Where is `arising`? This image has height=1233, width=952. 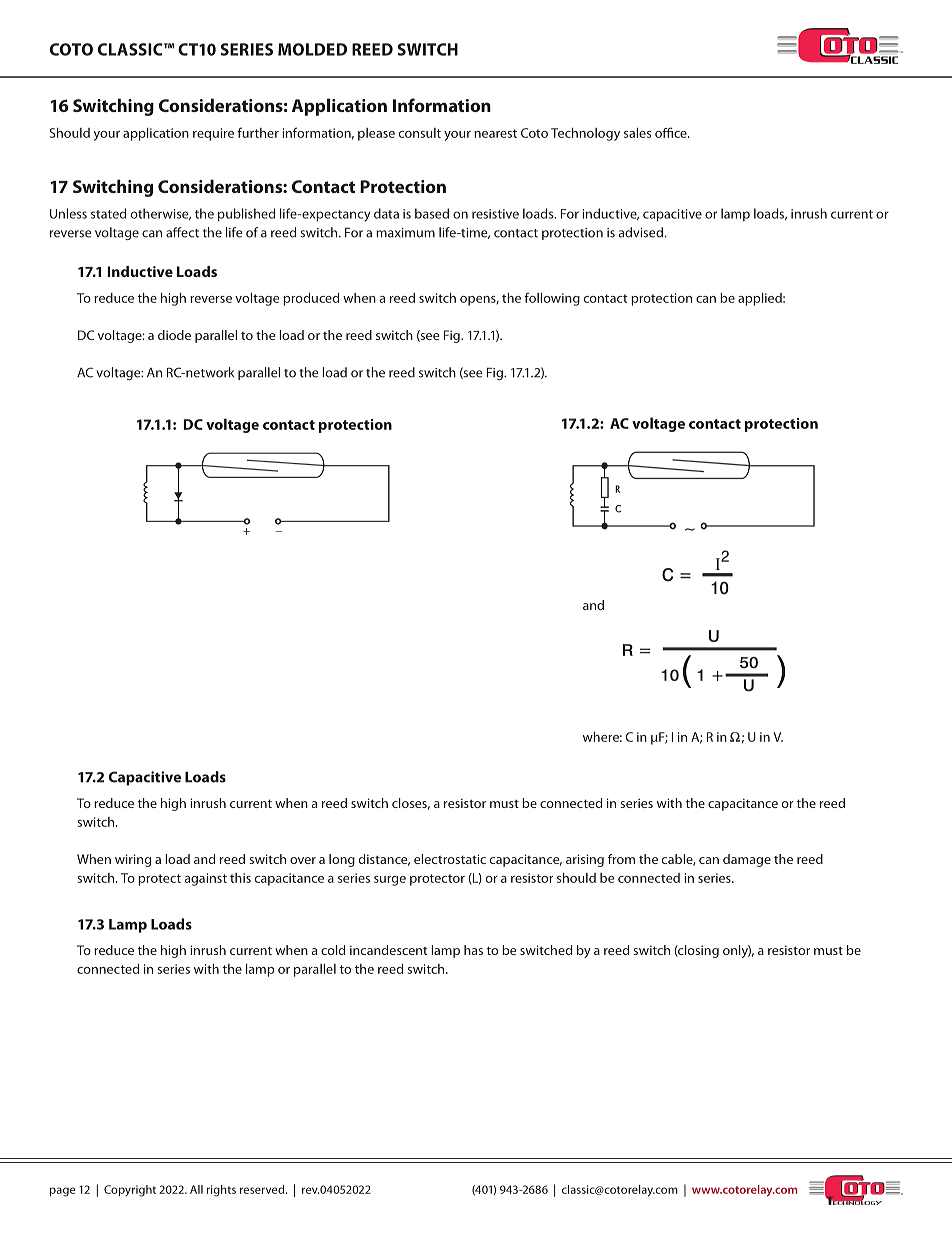 arising is located at coordinates (585, 860).
